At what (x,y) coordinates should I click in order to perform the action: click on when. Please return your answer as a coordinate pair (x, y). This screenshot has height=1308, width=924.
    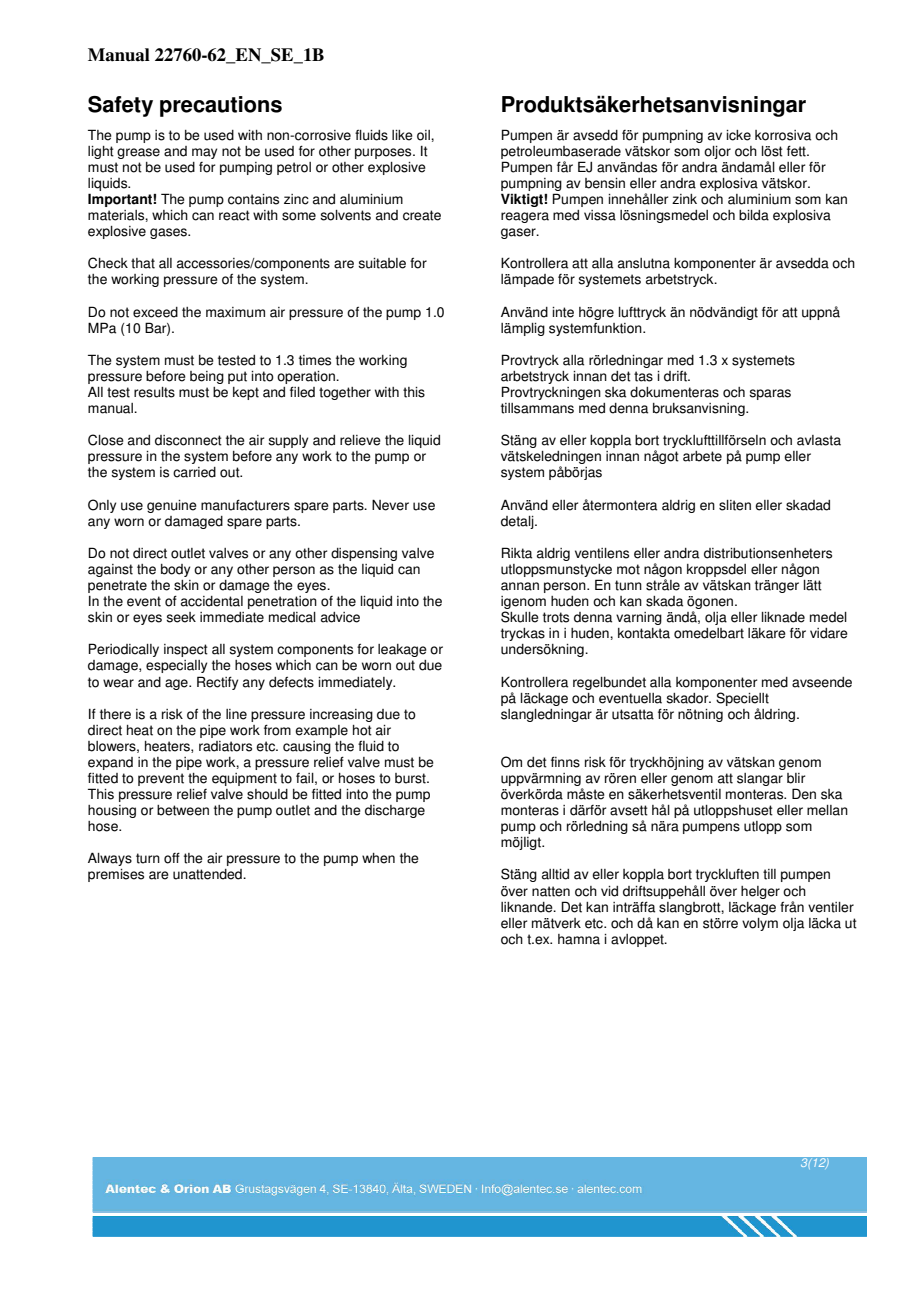
    Looking at the image, I should click on (378, 858).
